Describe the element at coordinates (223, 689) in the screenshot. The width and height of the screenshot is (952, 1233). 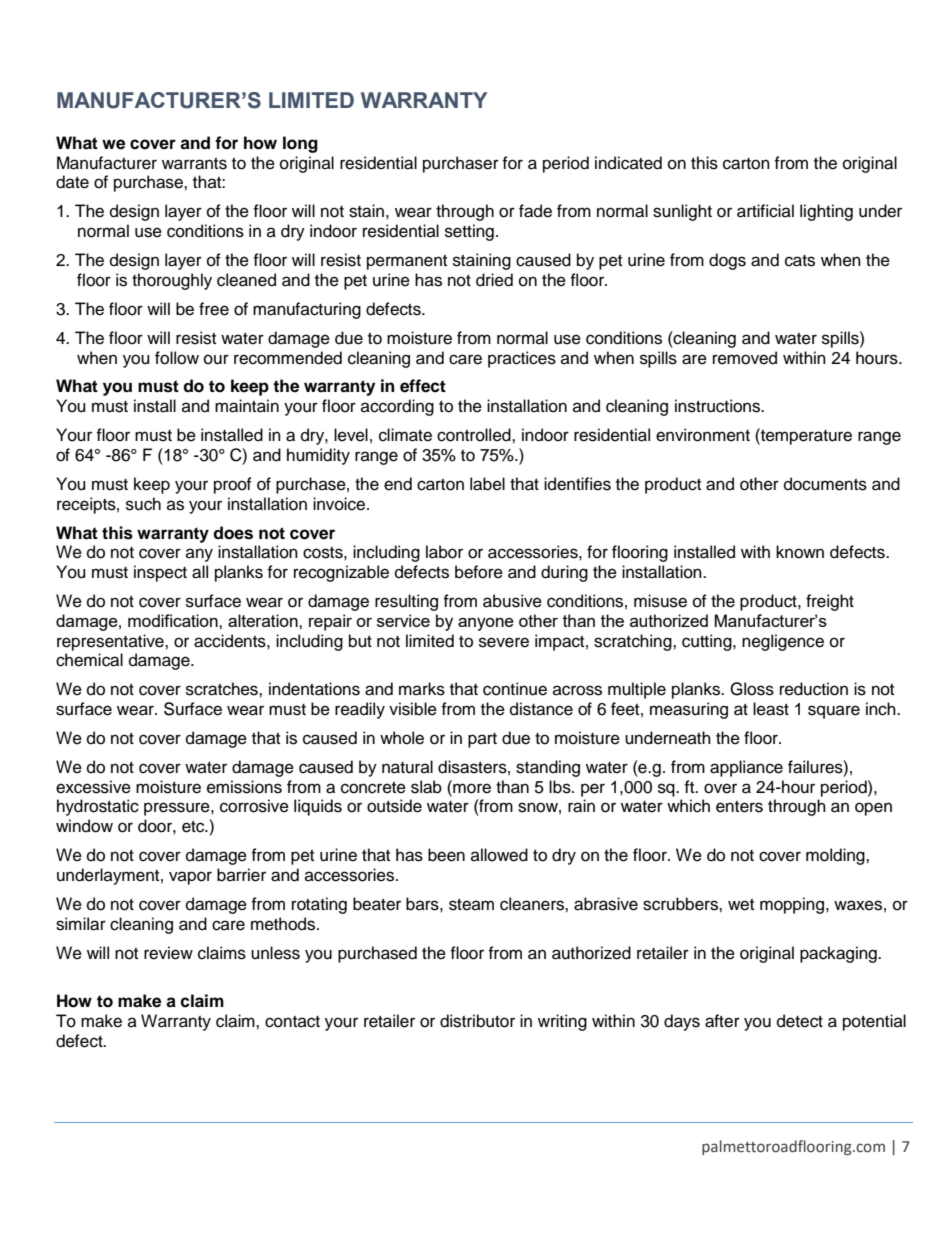
I see `scratches` at that location.
